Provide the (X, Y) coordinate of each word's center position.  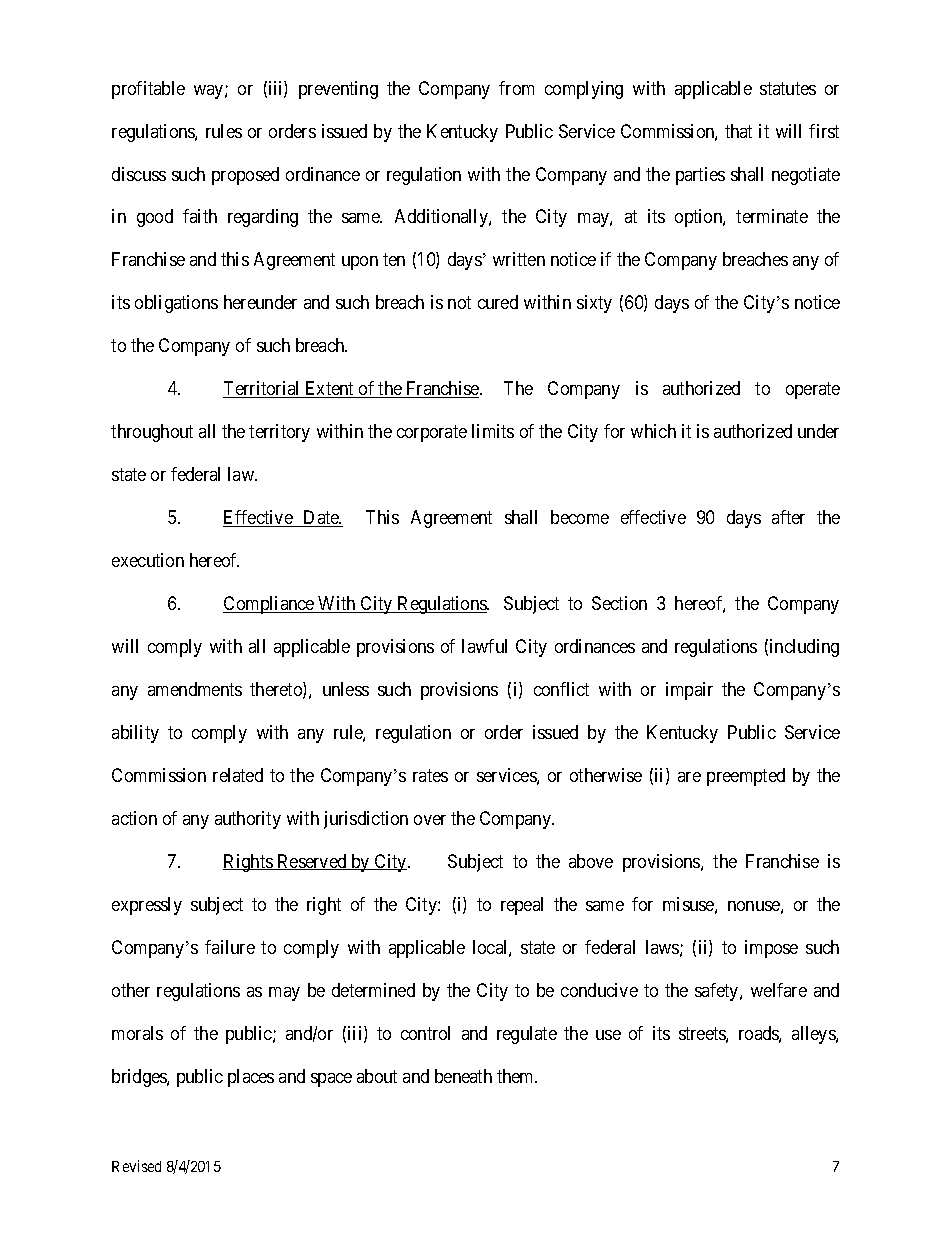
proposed (245, 176)
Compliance (269, 605)
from (516, 88)
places (251, 1078)
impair (689, 691)
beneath (463, 1076)
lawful (484, 646)
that (738, 131)
